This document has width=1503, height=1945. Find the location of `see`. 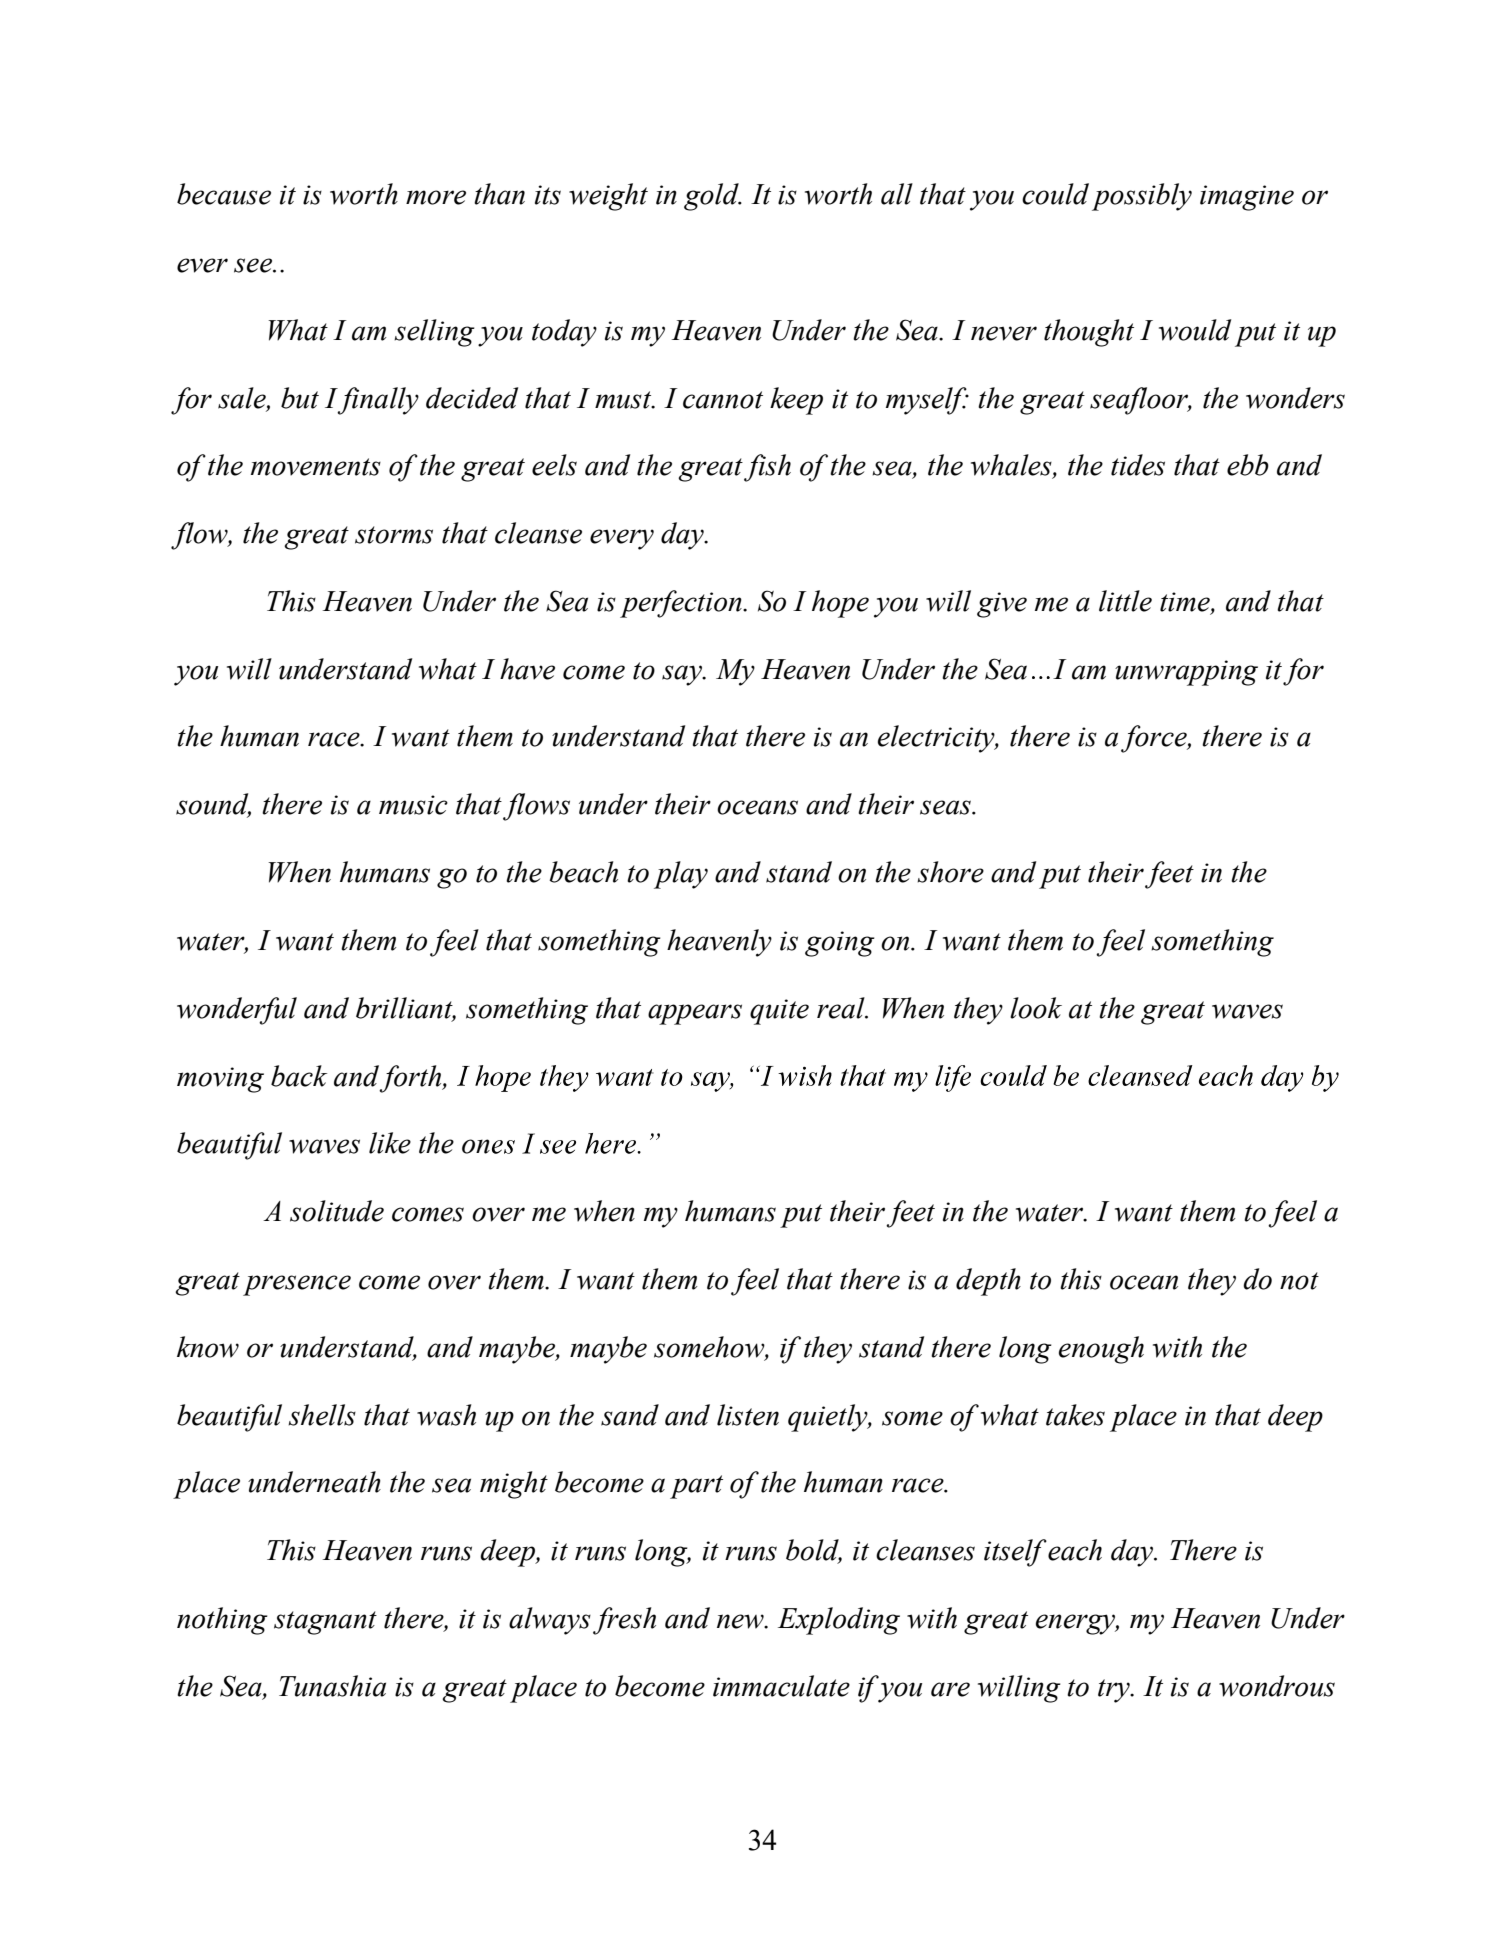

see is located at coordinates (254, 265).
